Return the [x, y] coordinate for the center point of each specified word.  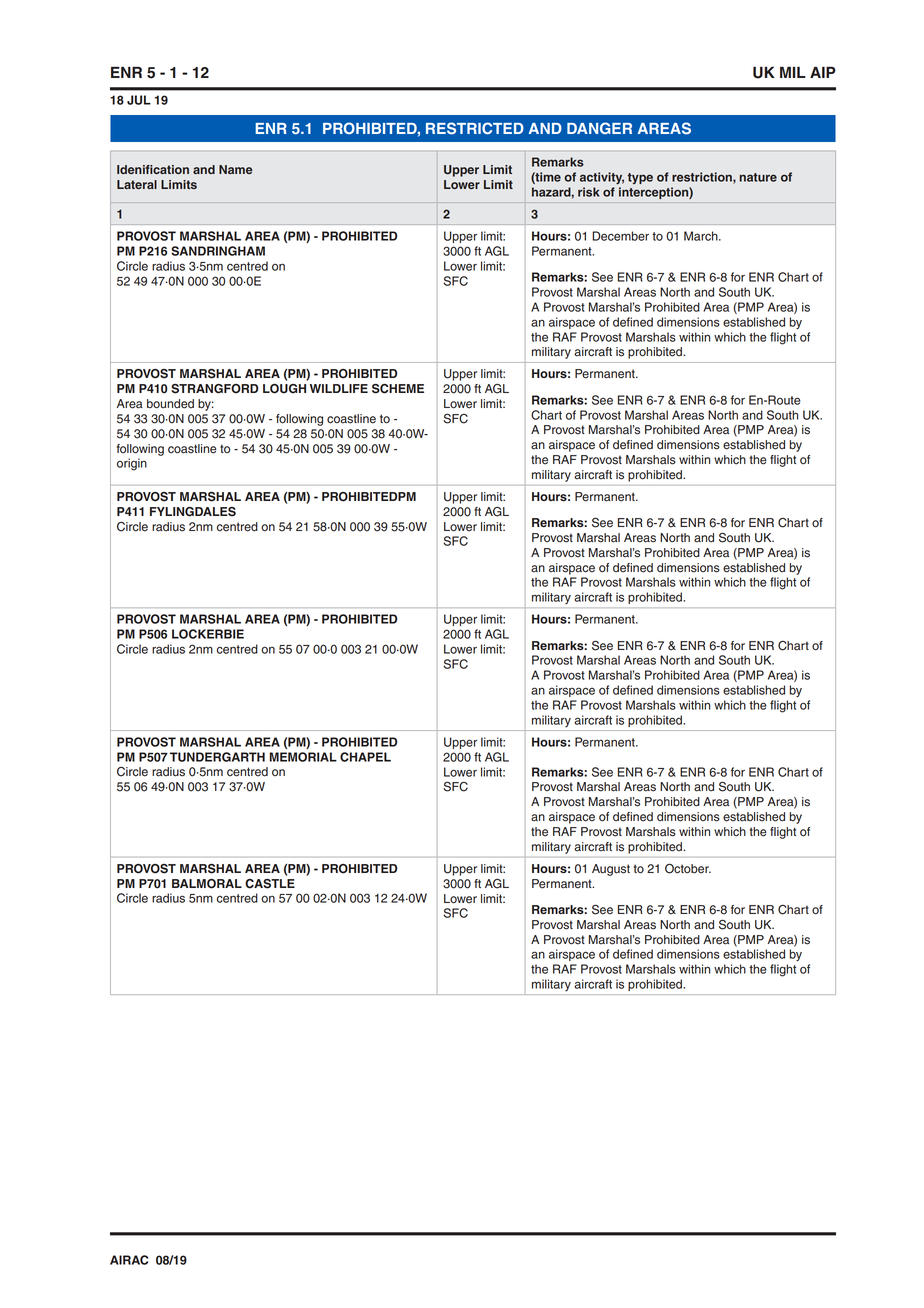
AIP [823, 72]
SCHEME [398, 389]
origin [132, 464]
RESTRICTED [475, 128]
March [702, 236]
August [611, 870]
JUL [139, 100]
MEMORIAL [303, 757]
